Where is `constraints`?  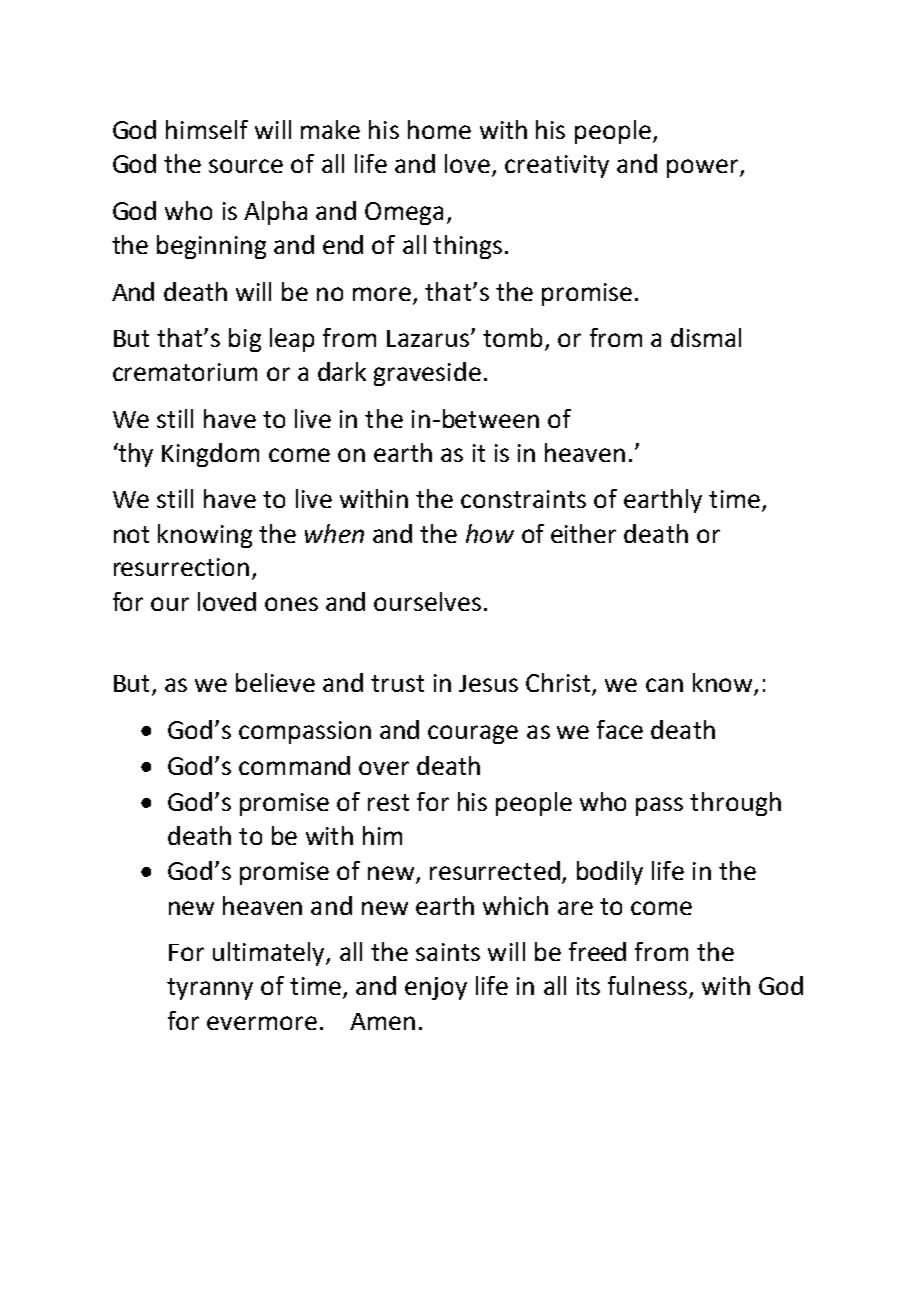
constraints is located at coordinates (523, 499).
